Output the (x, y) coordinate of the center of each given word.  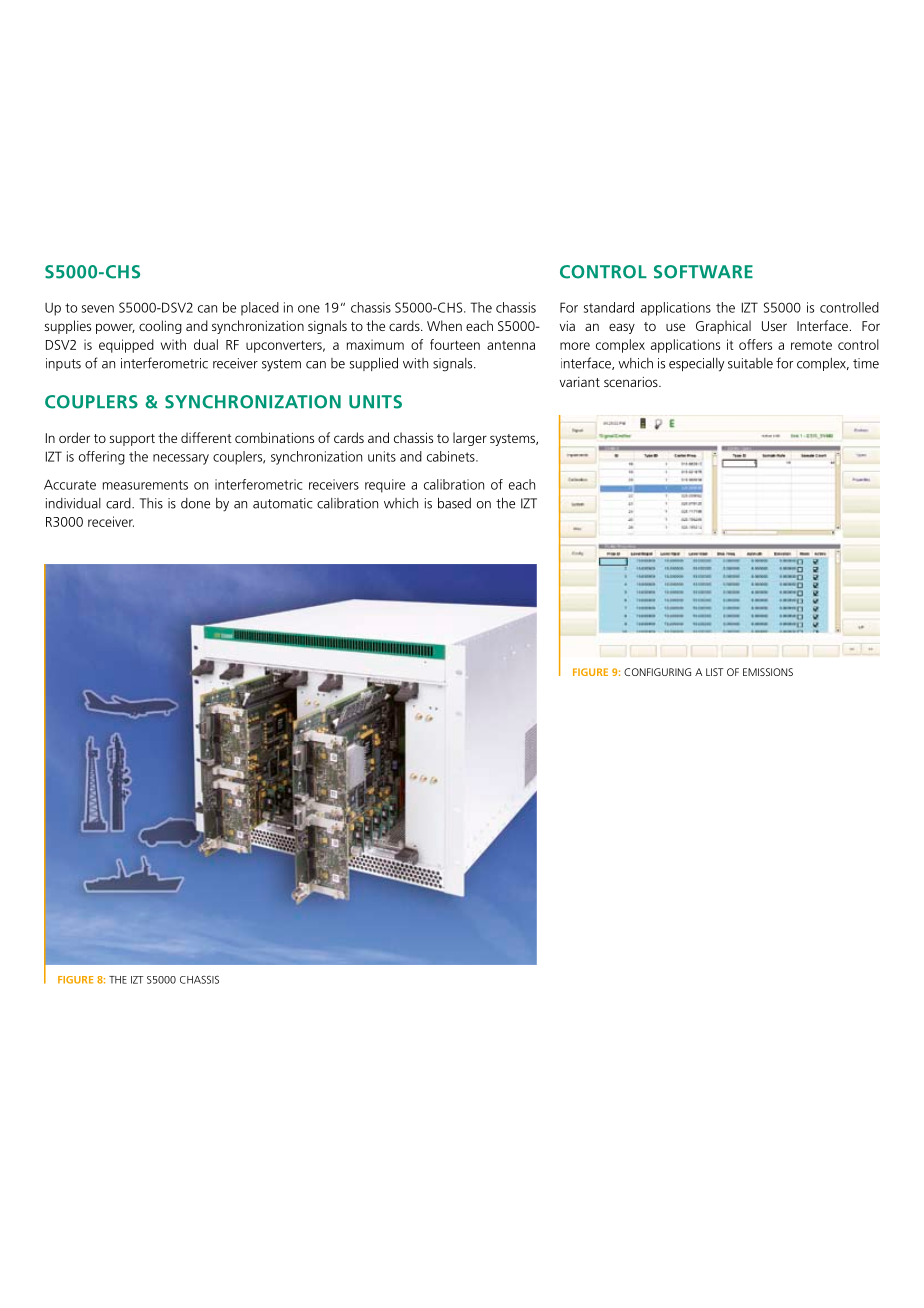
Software (703, 272)
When (444, 325)
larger (470, 439)
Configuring (657, 672)
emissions (768, 672)
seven (98, 309)
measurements (145, 485)
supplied (374, 364)
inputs (63, 364)
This (151, 503)
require (385, 486)
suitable (750, 363)
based (454, 503)
